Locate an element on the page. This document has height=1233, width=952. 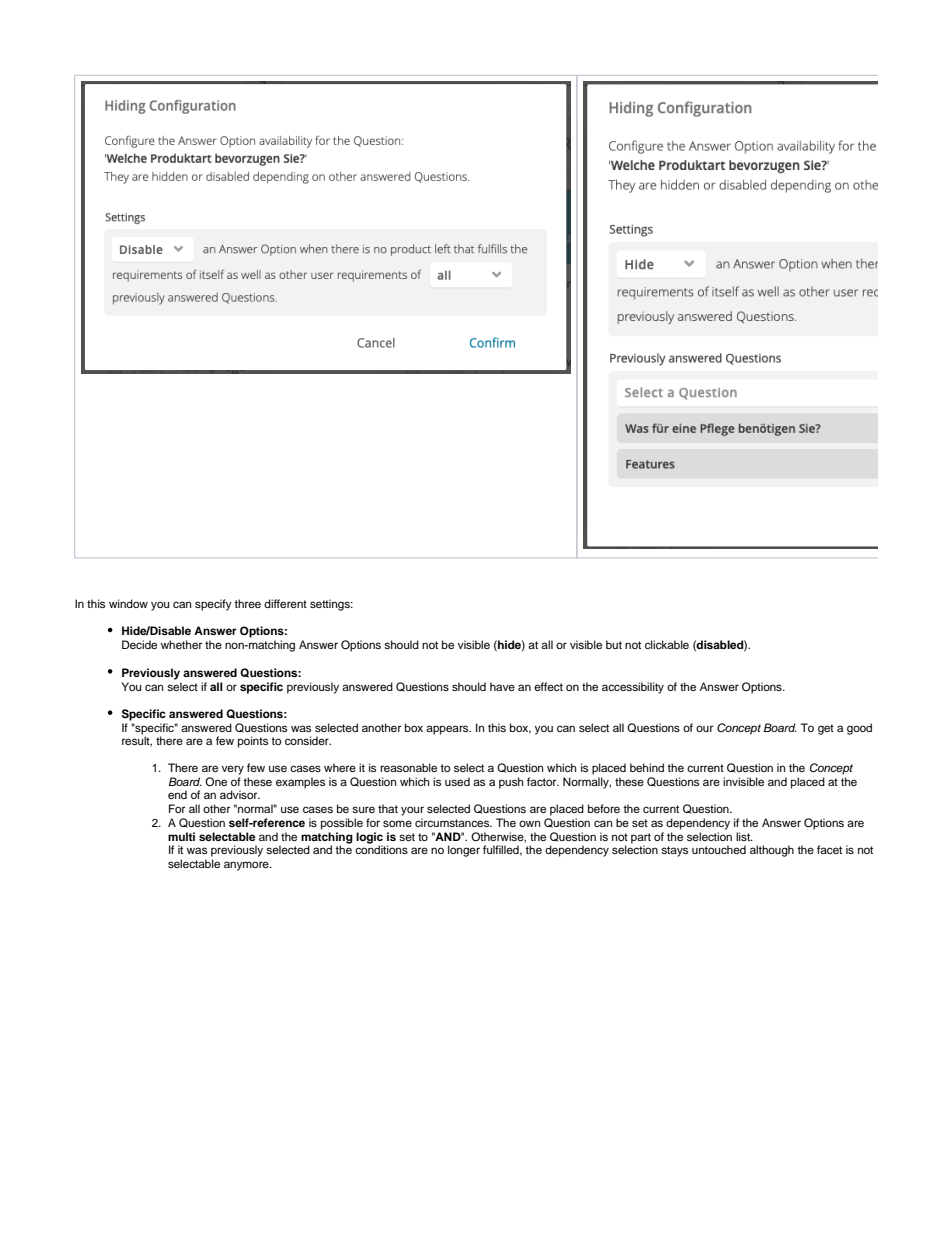
settings is located at coordinates (331, 605).
